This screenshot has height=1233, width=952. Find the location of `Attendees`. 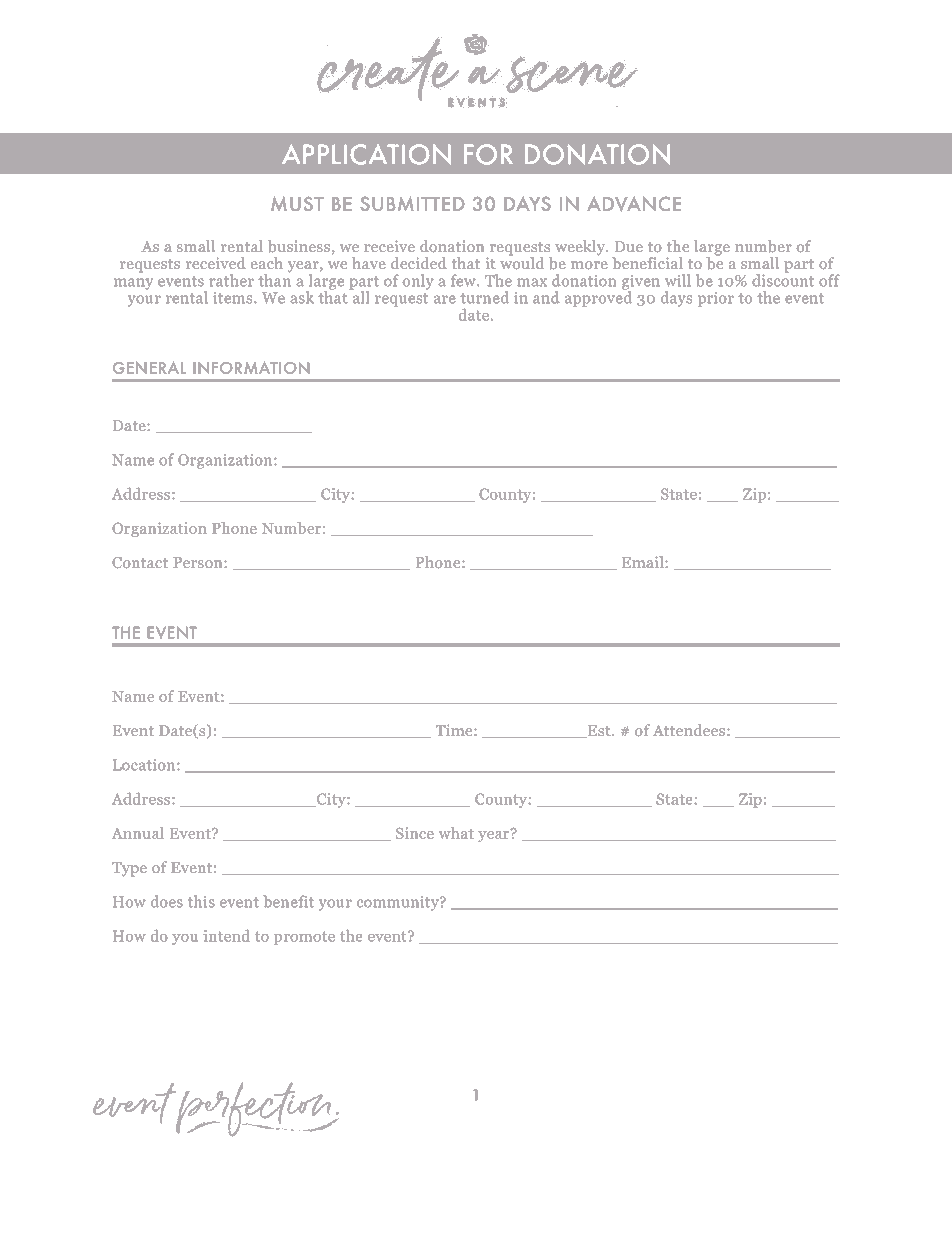

Attendees is located at coordinates (689, 730).
